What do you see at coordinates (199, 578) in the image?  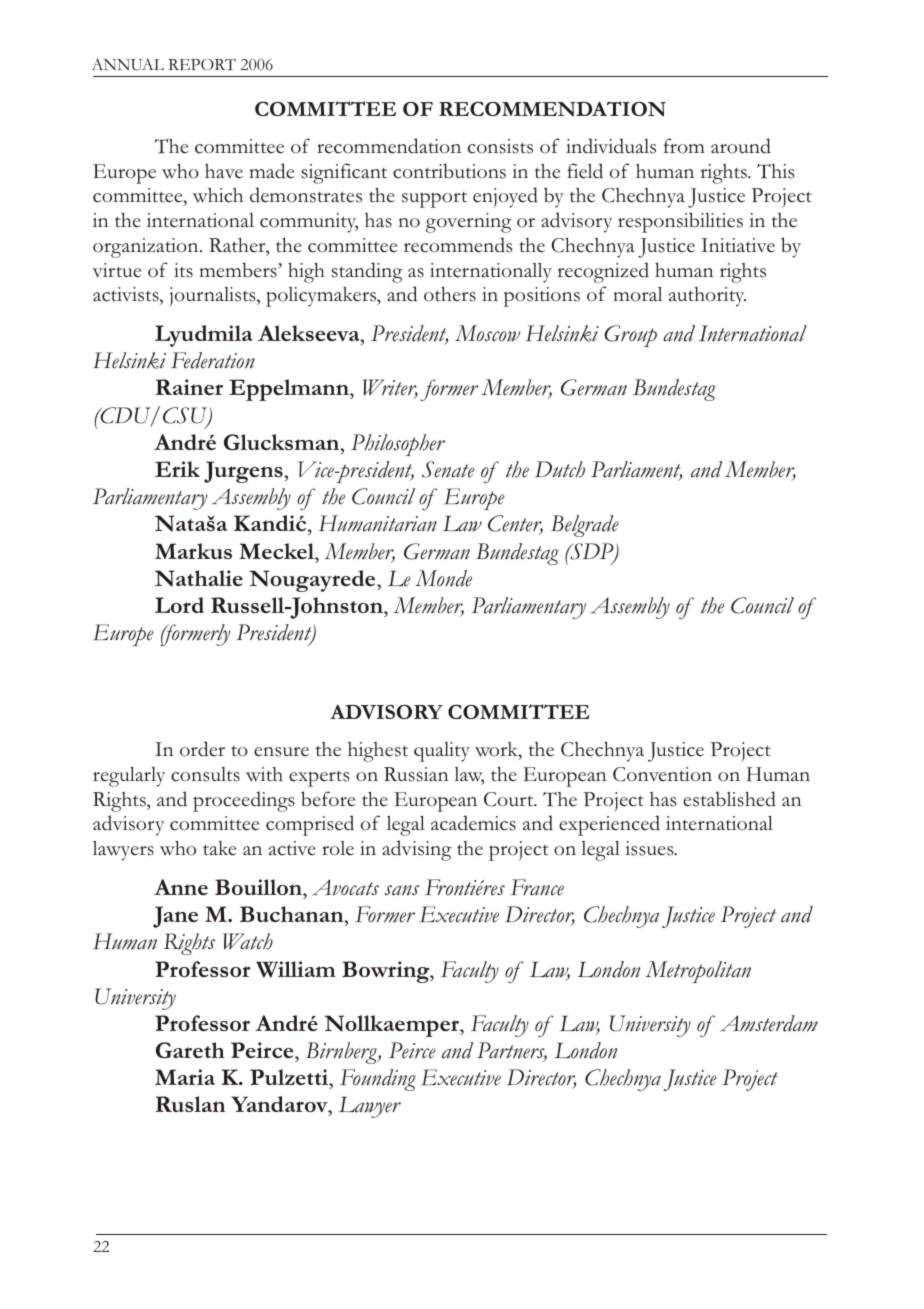 I see `Nathalie` at bounding box center [199, 578].
